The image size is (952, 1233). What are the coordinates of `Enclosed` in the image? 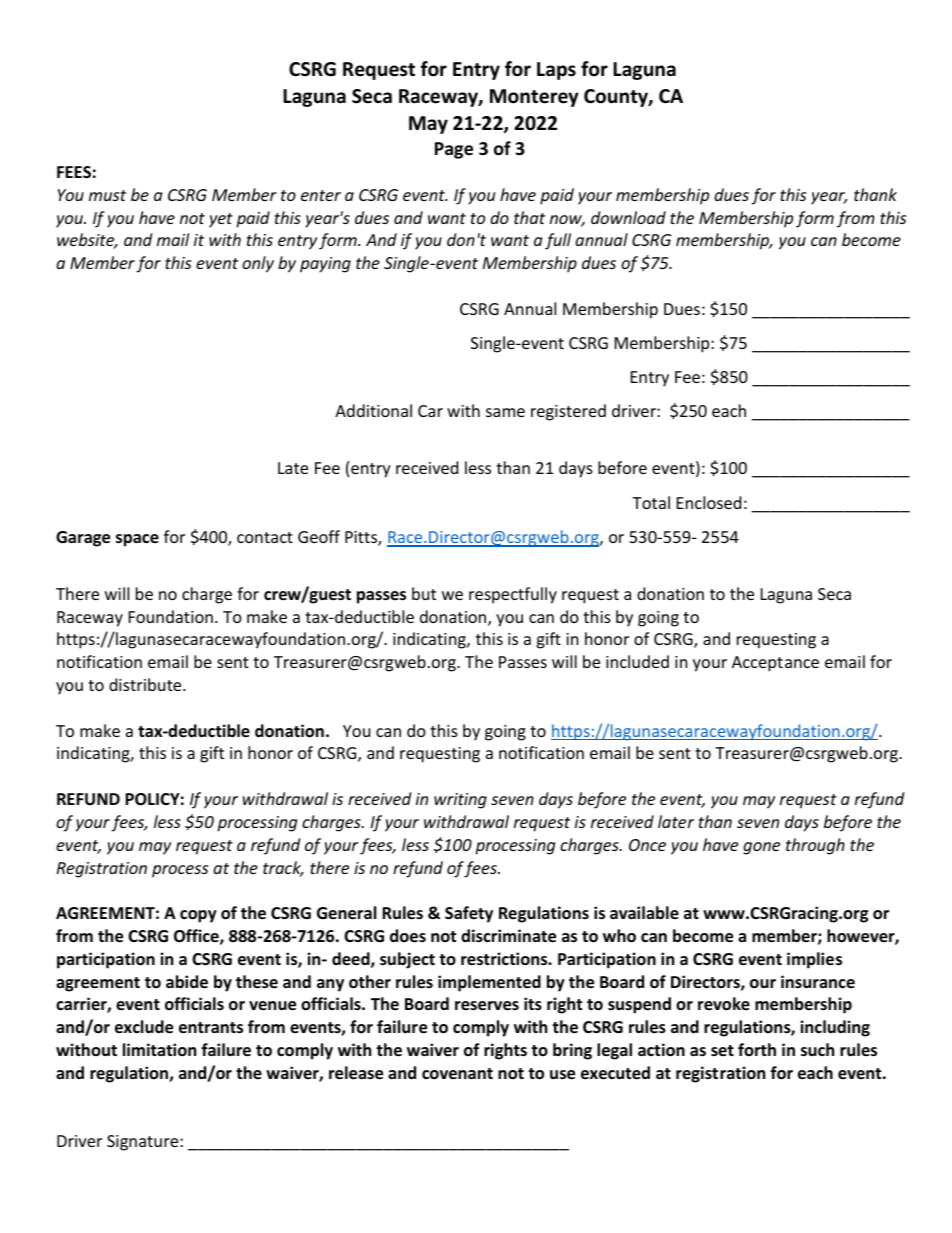 It's located at (709, 502).
